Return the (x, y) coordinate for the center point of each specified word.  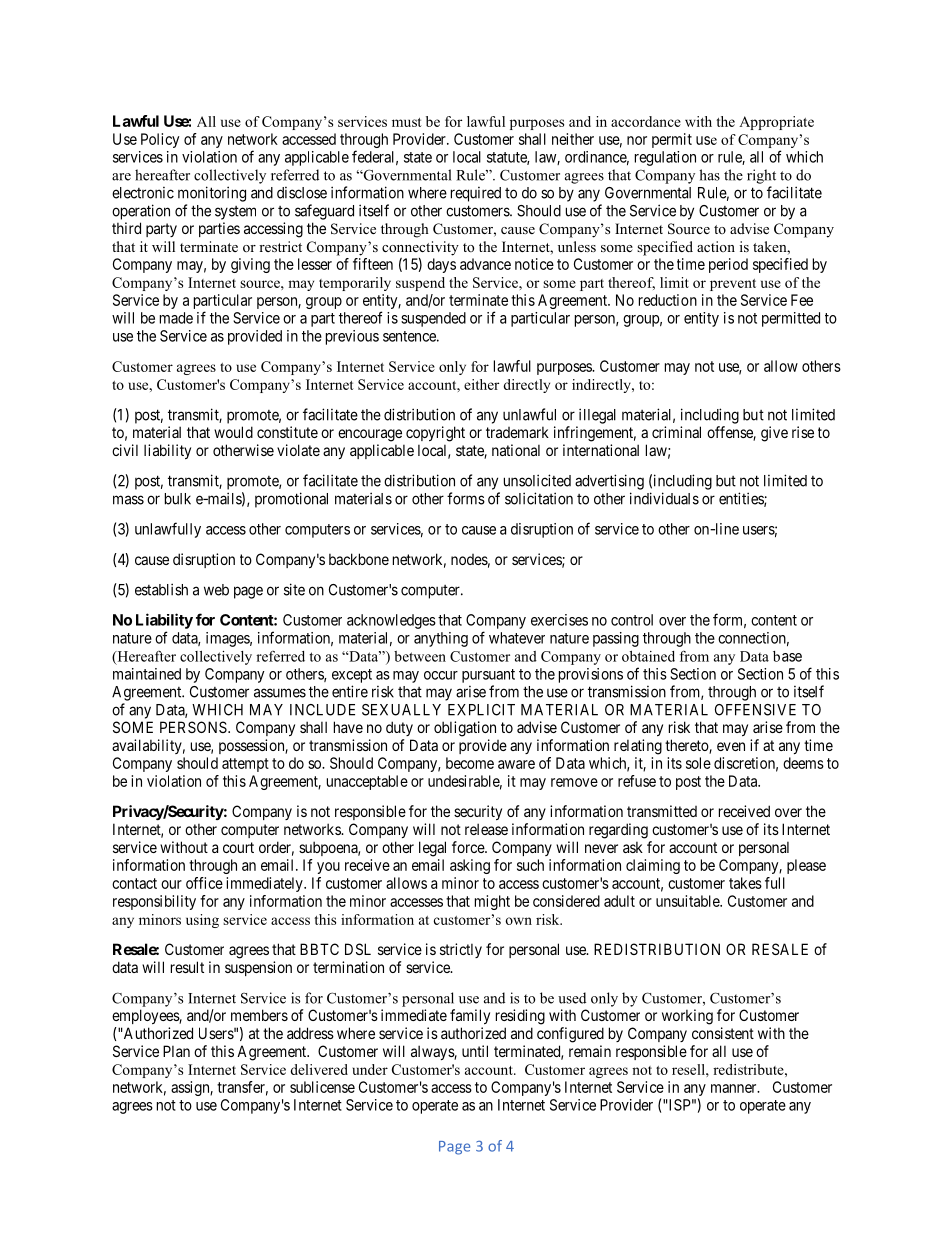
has (709, 175)
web (216, 590)
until (475, 1051)
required (476, 194)
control (632, 620)
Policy (160, 140)
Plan (176, 1051)
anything (441, 639)
